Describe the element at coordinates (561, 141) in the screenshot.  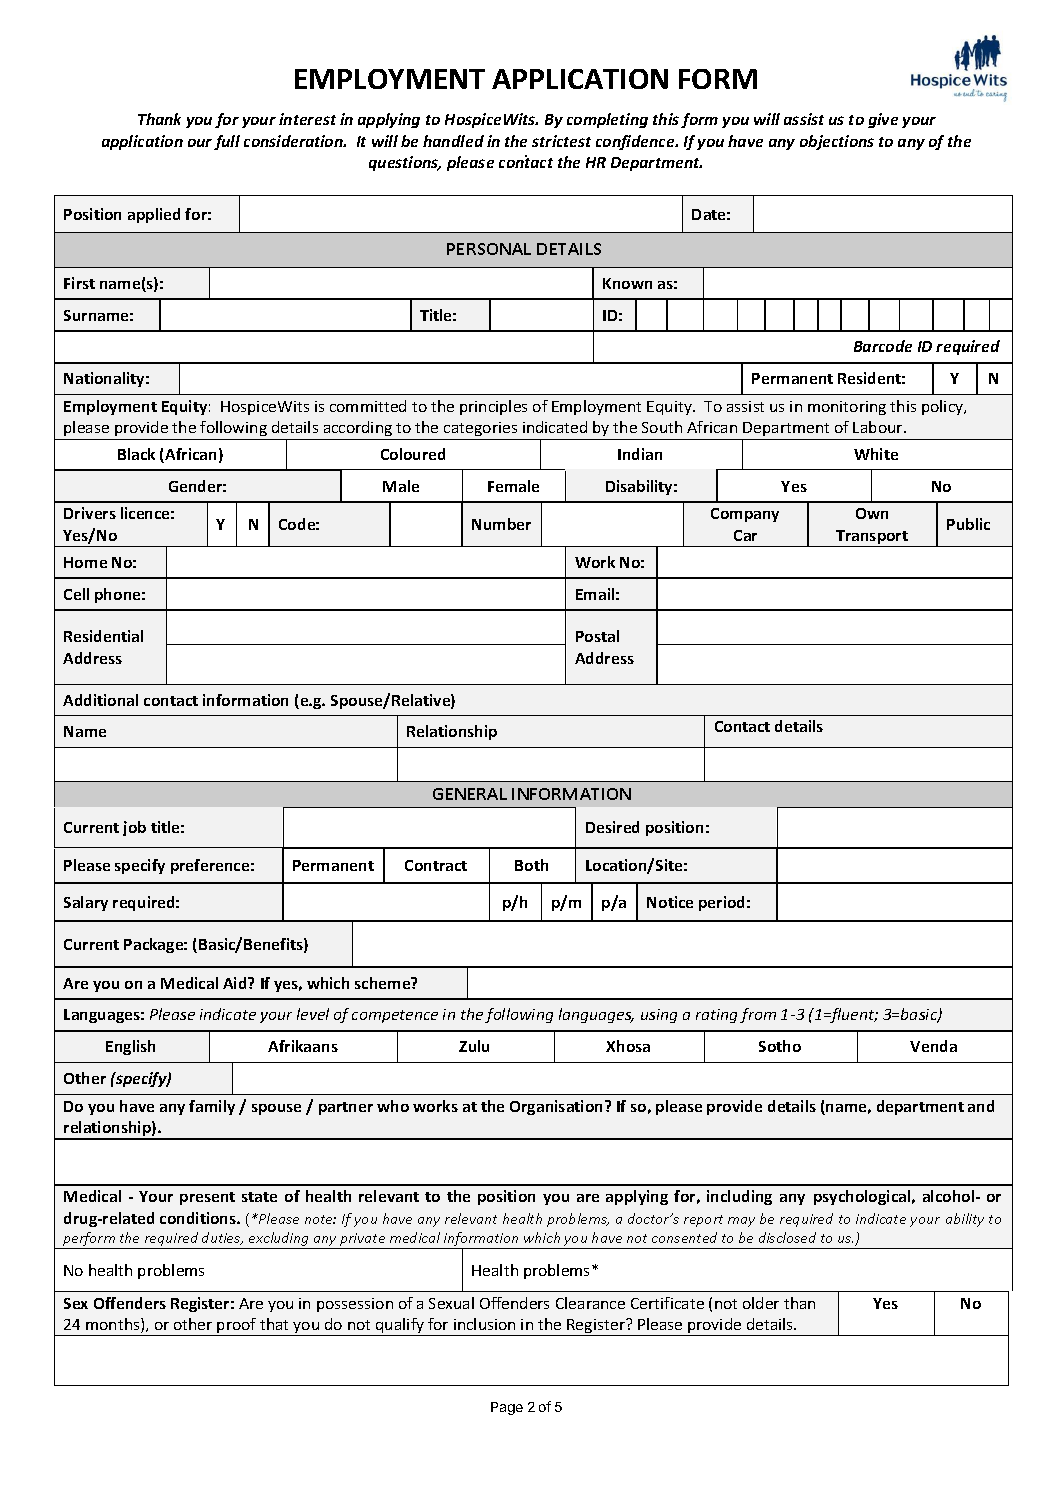
I see `strictest` at that location.
